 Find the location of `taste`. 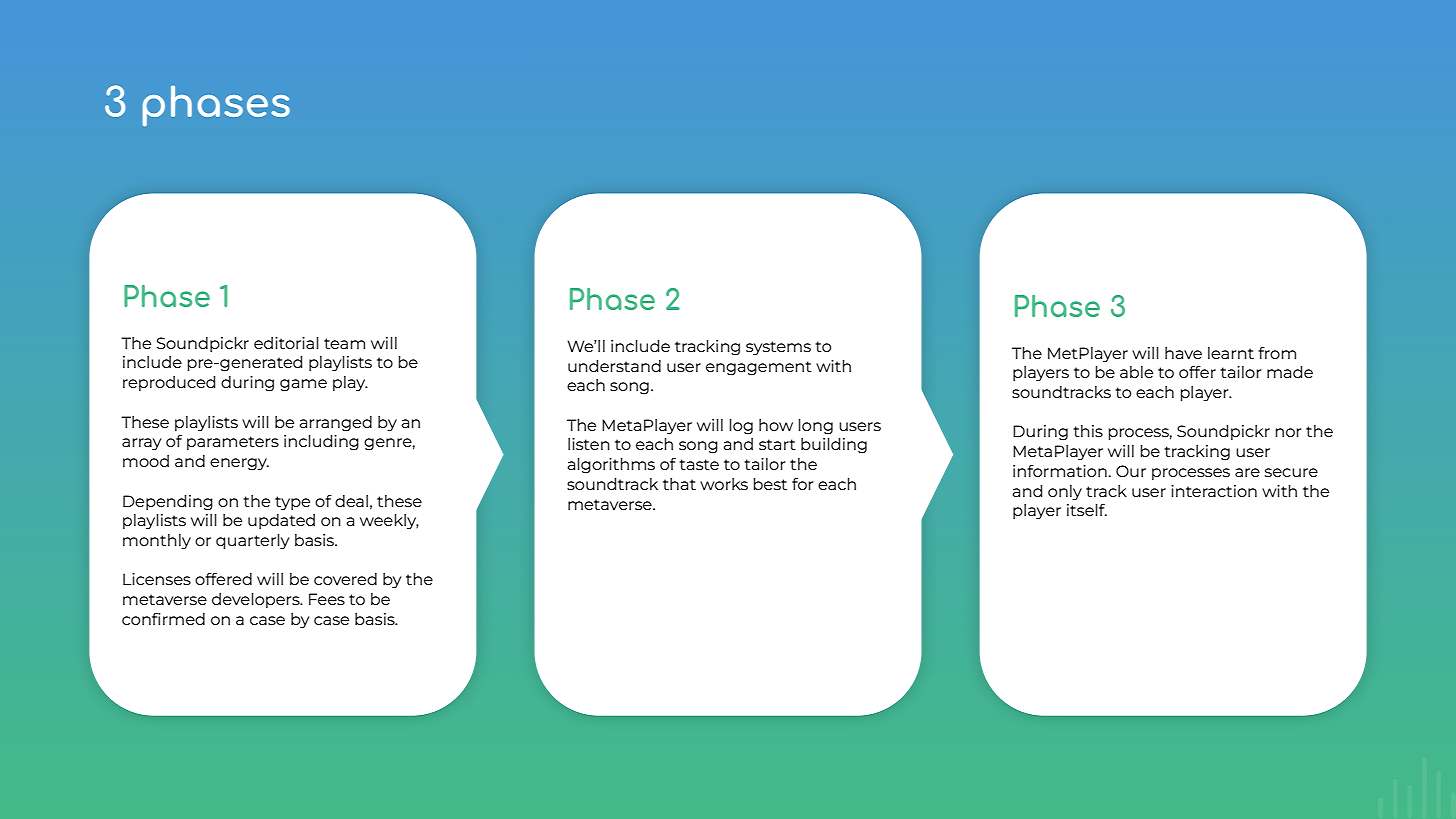

taste is located at coordinates (699, 464).
